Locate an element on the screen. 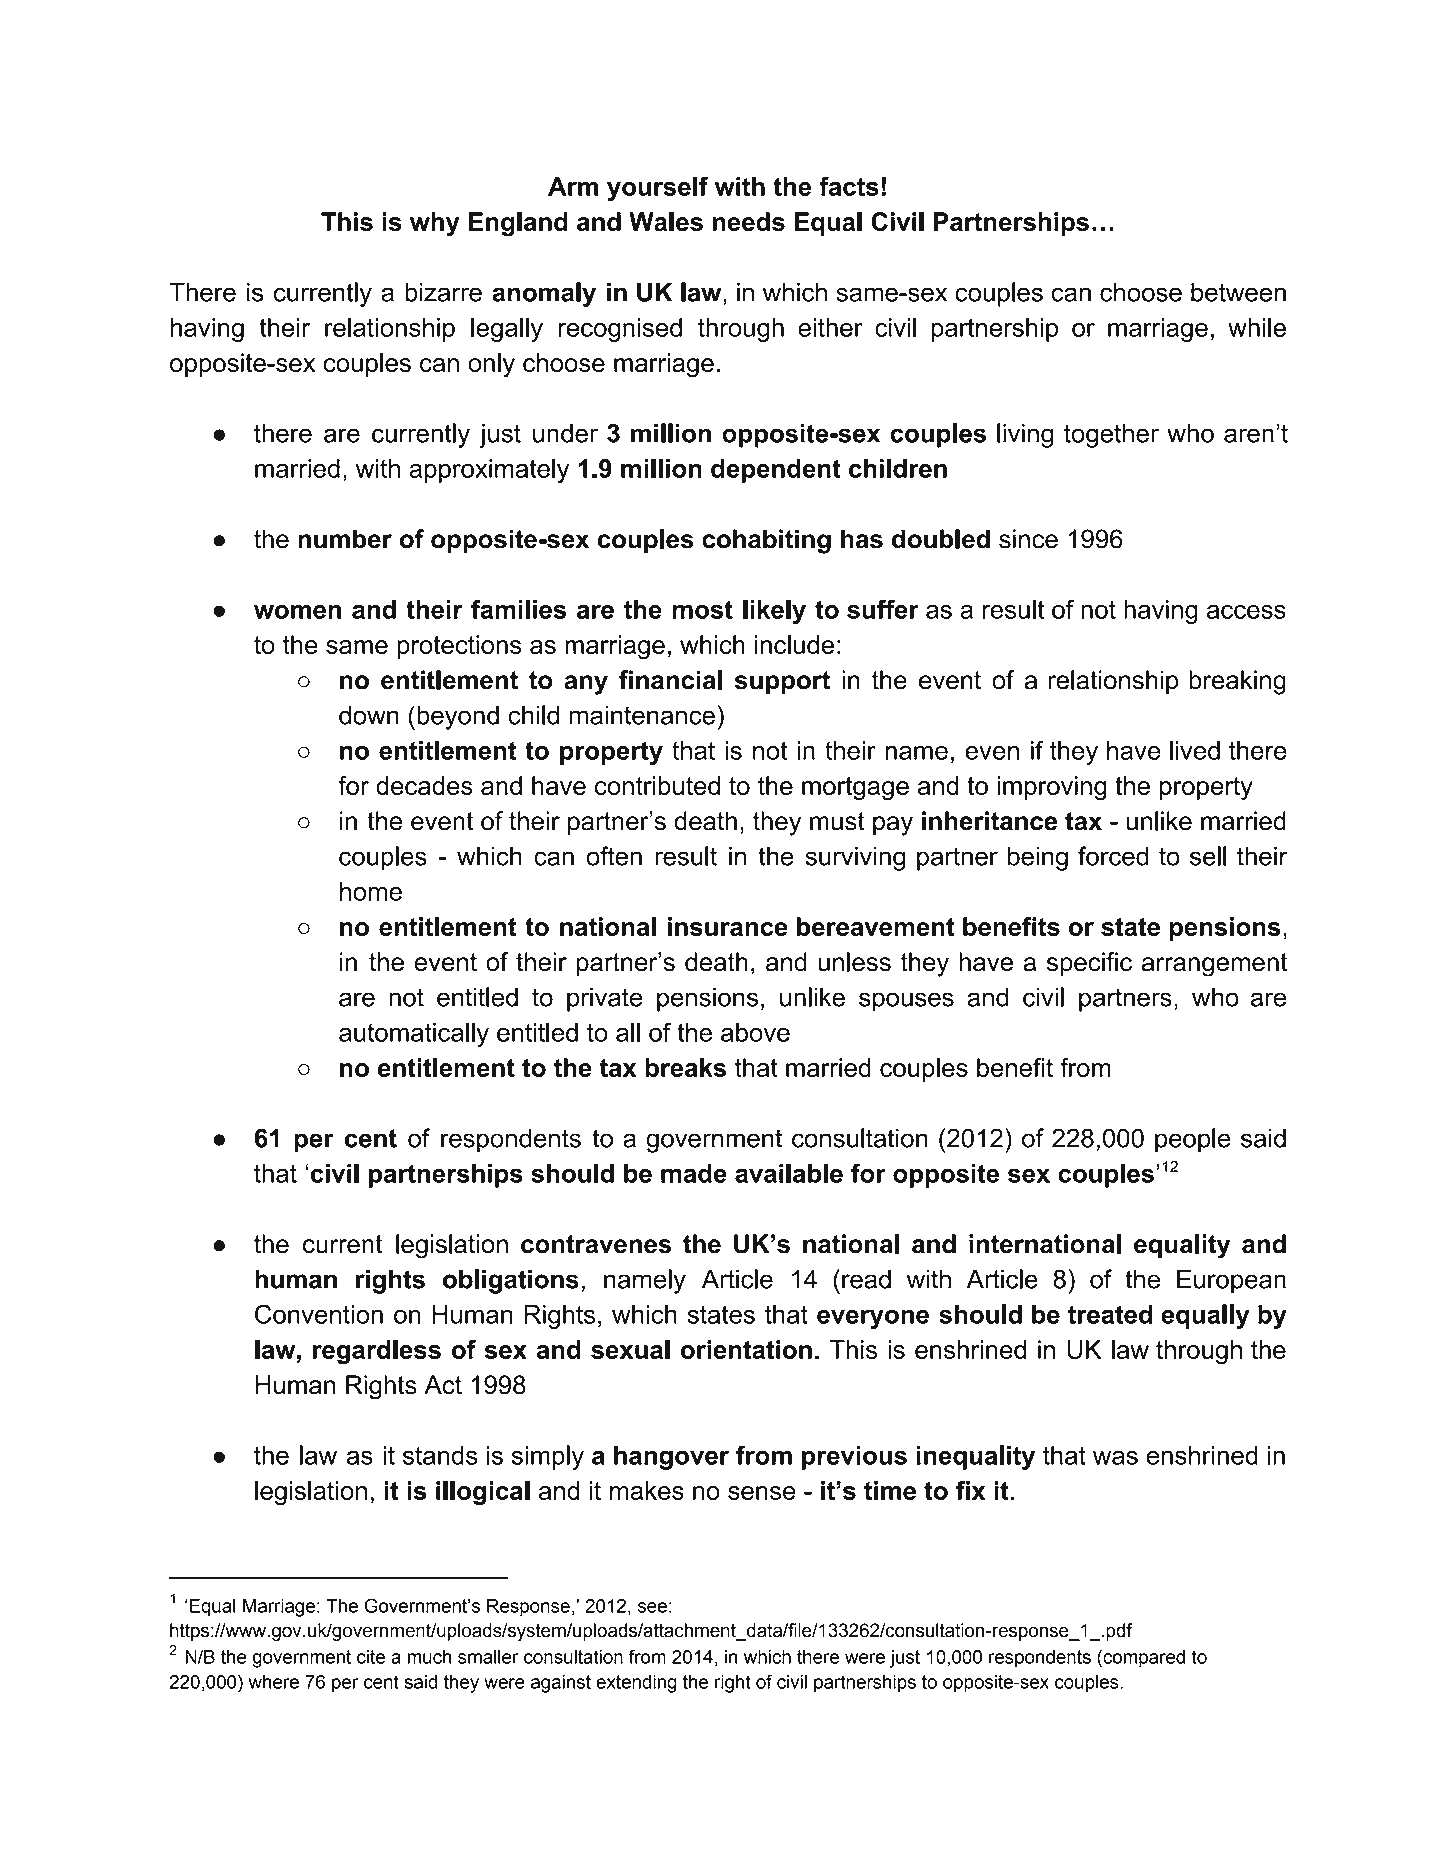 This screenshot has width=1438, height=1861. cite is located at coordinates (371, 1657).
